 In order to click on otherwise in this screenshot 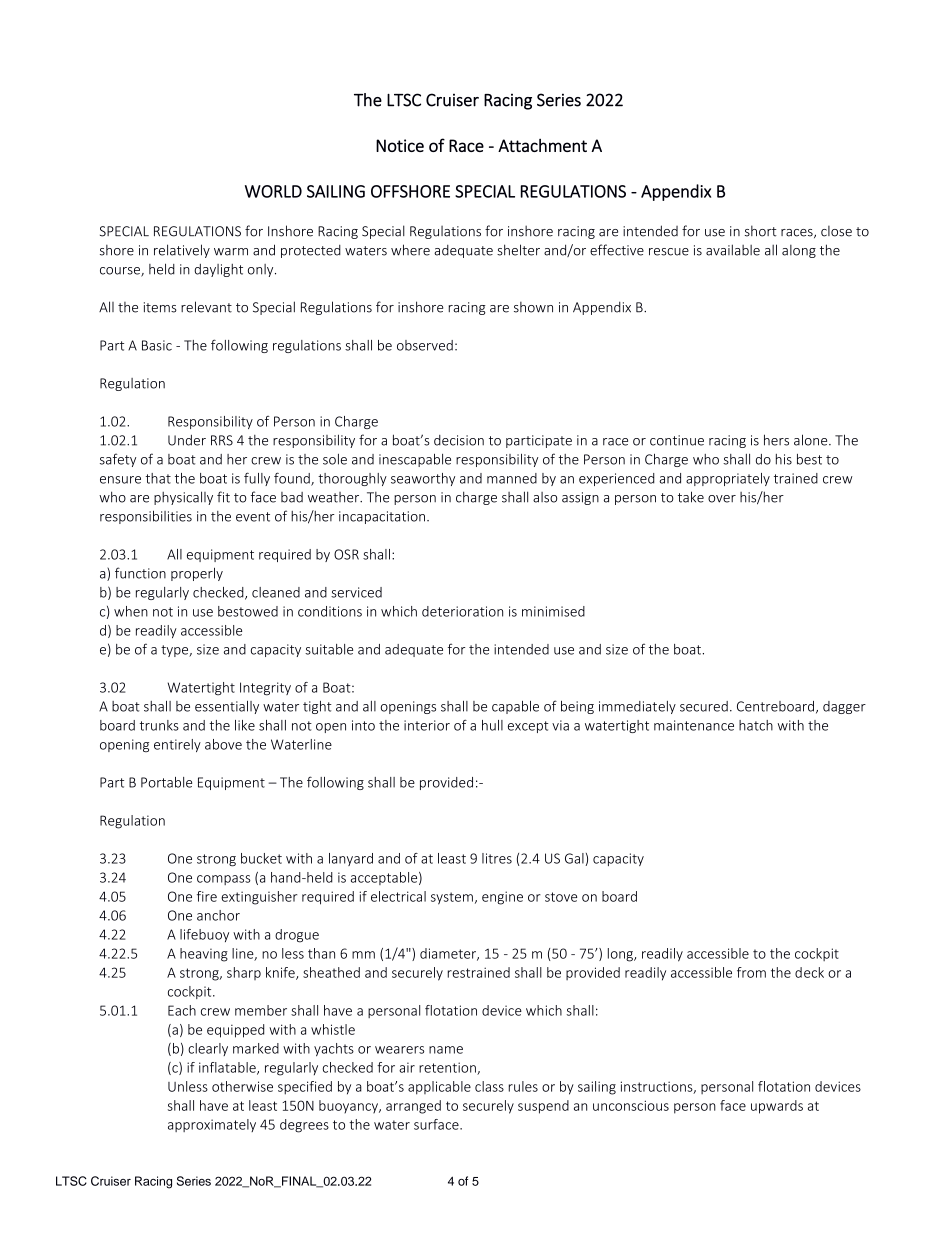, I will do `click(242, 1086)`.
